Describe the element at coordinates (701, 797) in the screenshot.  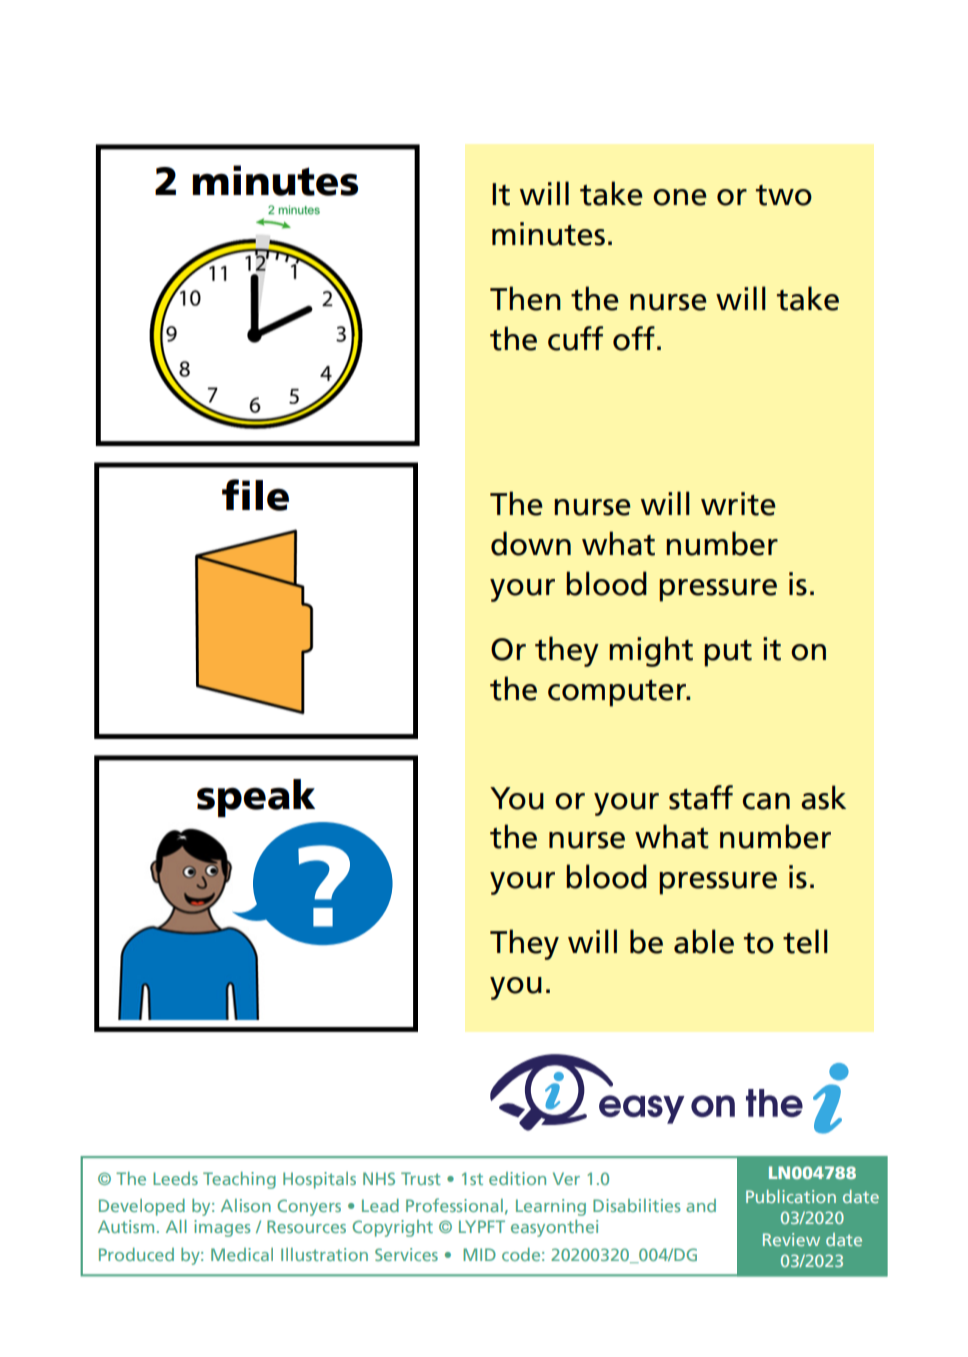
I see `staff` at that location.
